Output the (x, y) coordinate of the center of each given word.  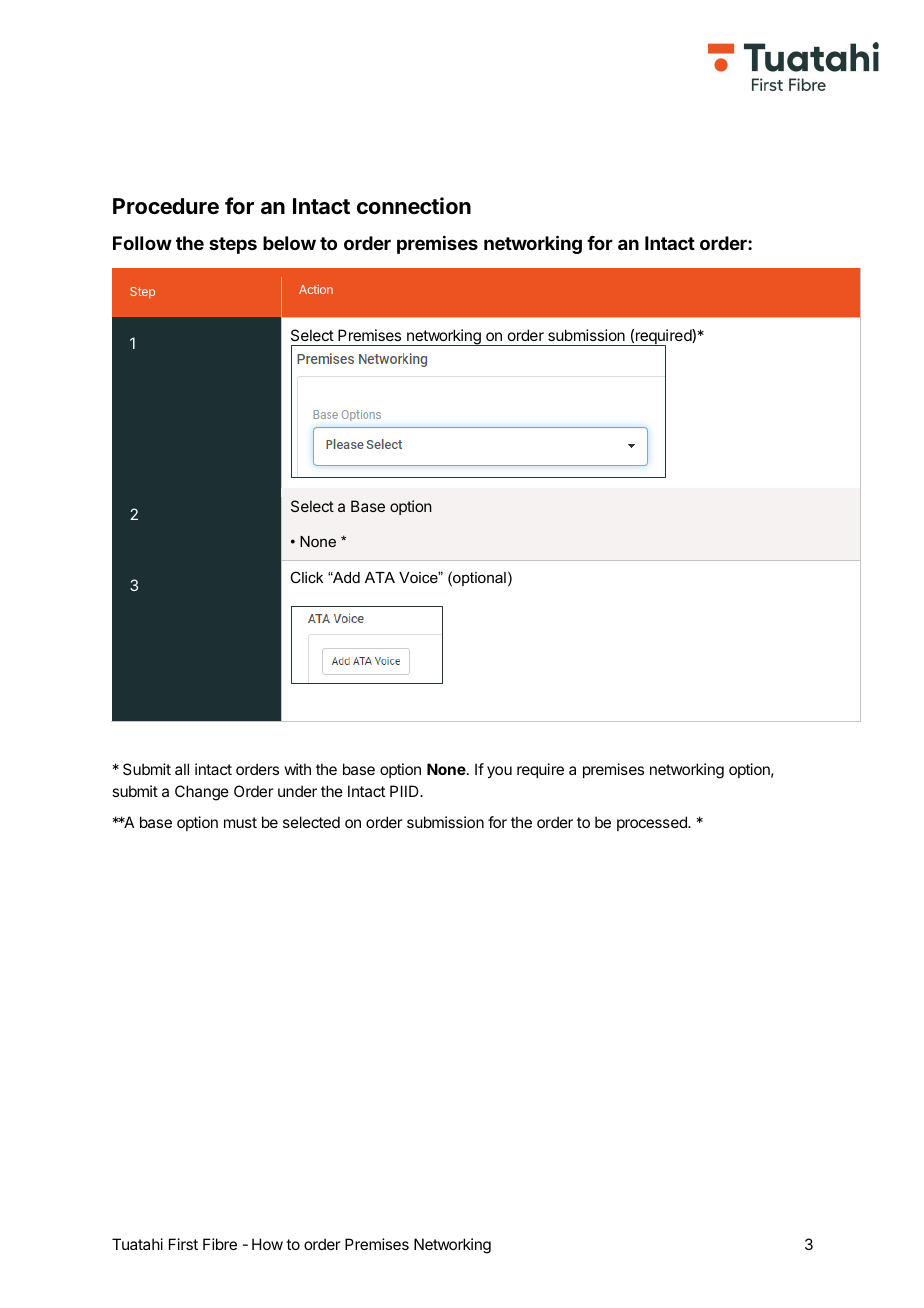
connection (414, 206)
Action (316, 289)
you (499, 772)
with (297, 769)
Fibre (220, 1244)
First (183, 1244)
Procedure (166, 206)
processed (653, 823)
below (289, 243)
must (240, 822)
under (297, 791)
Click (306, 577)
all (182, 769)
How (267, 1244)
